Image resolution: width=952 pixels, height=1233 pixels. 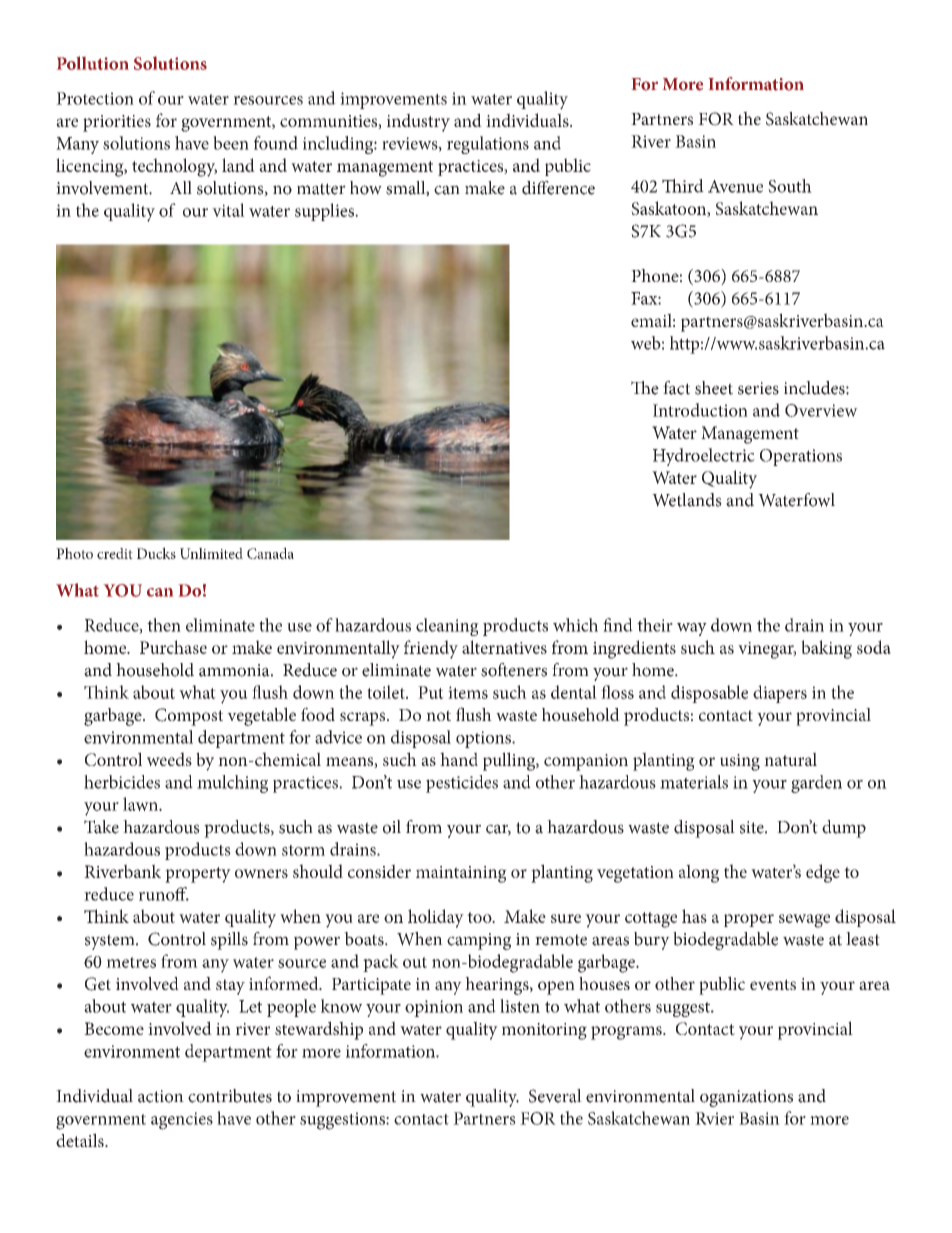 What do you see at coordinates (826, 649) in the document?
I see `baking` at bounding box center [826, 649].
